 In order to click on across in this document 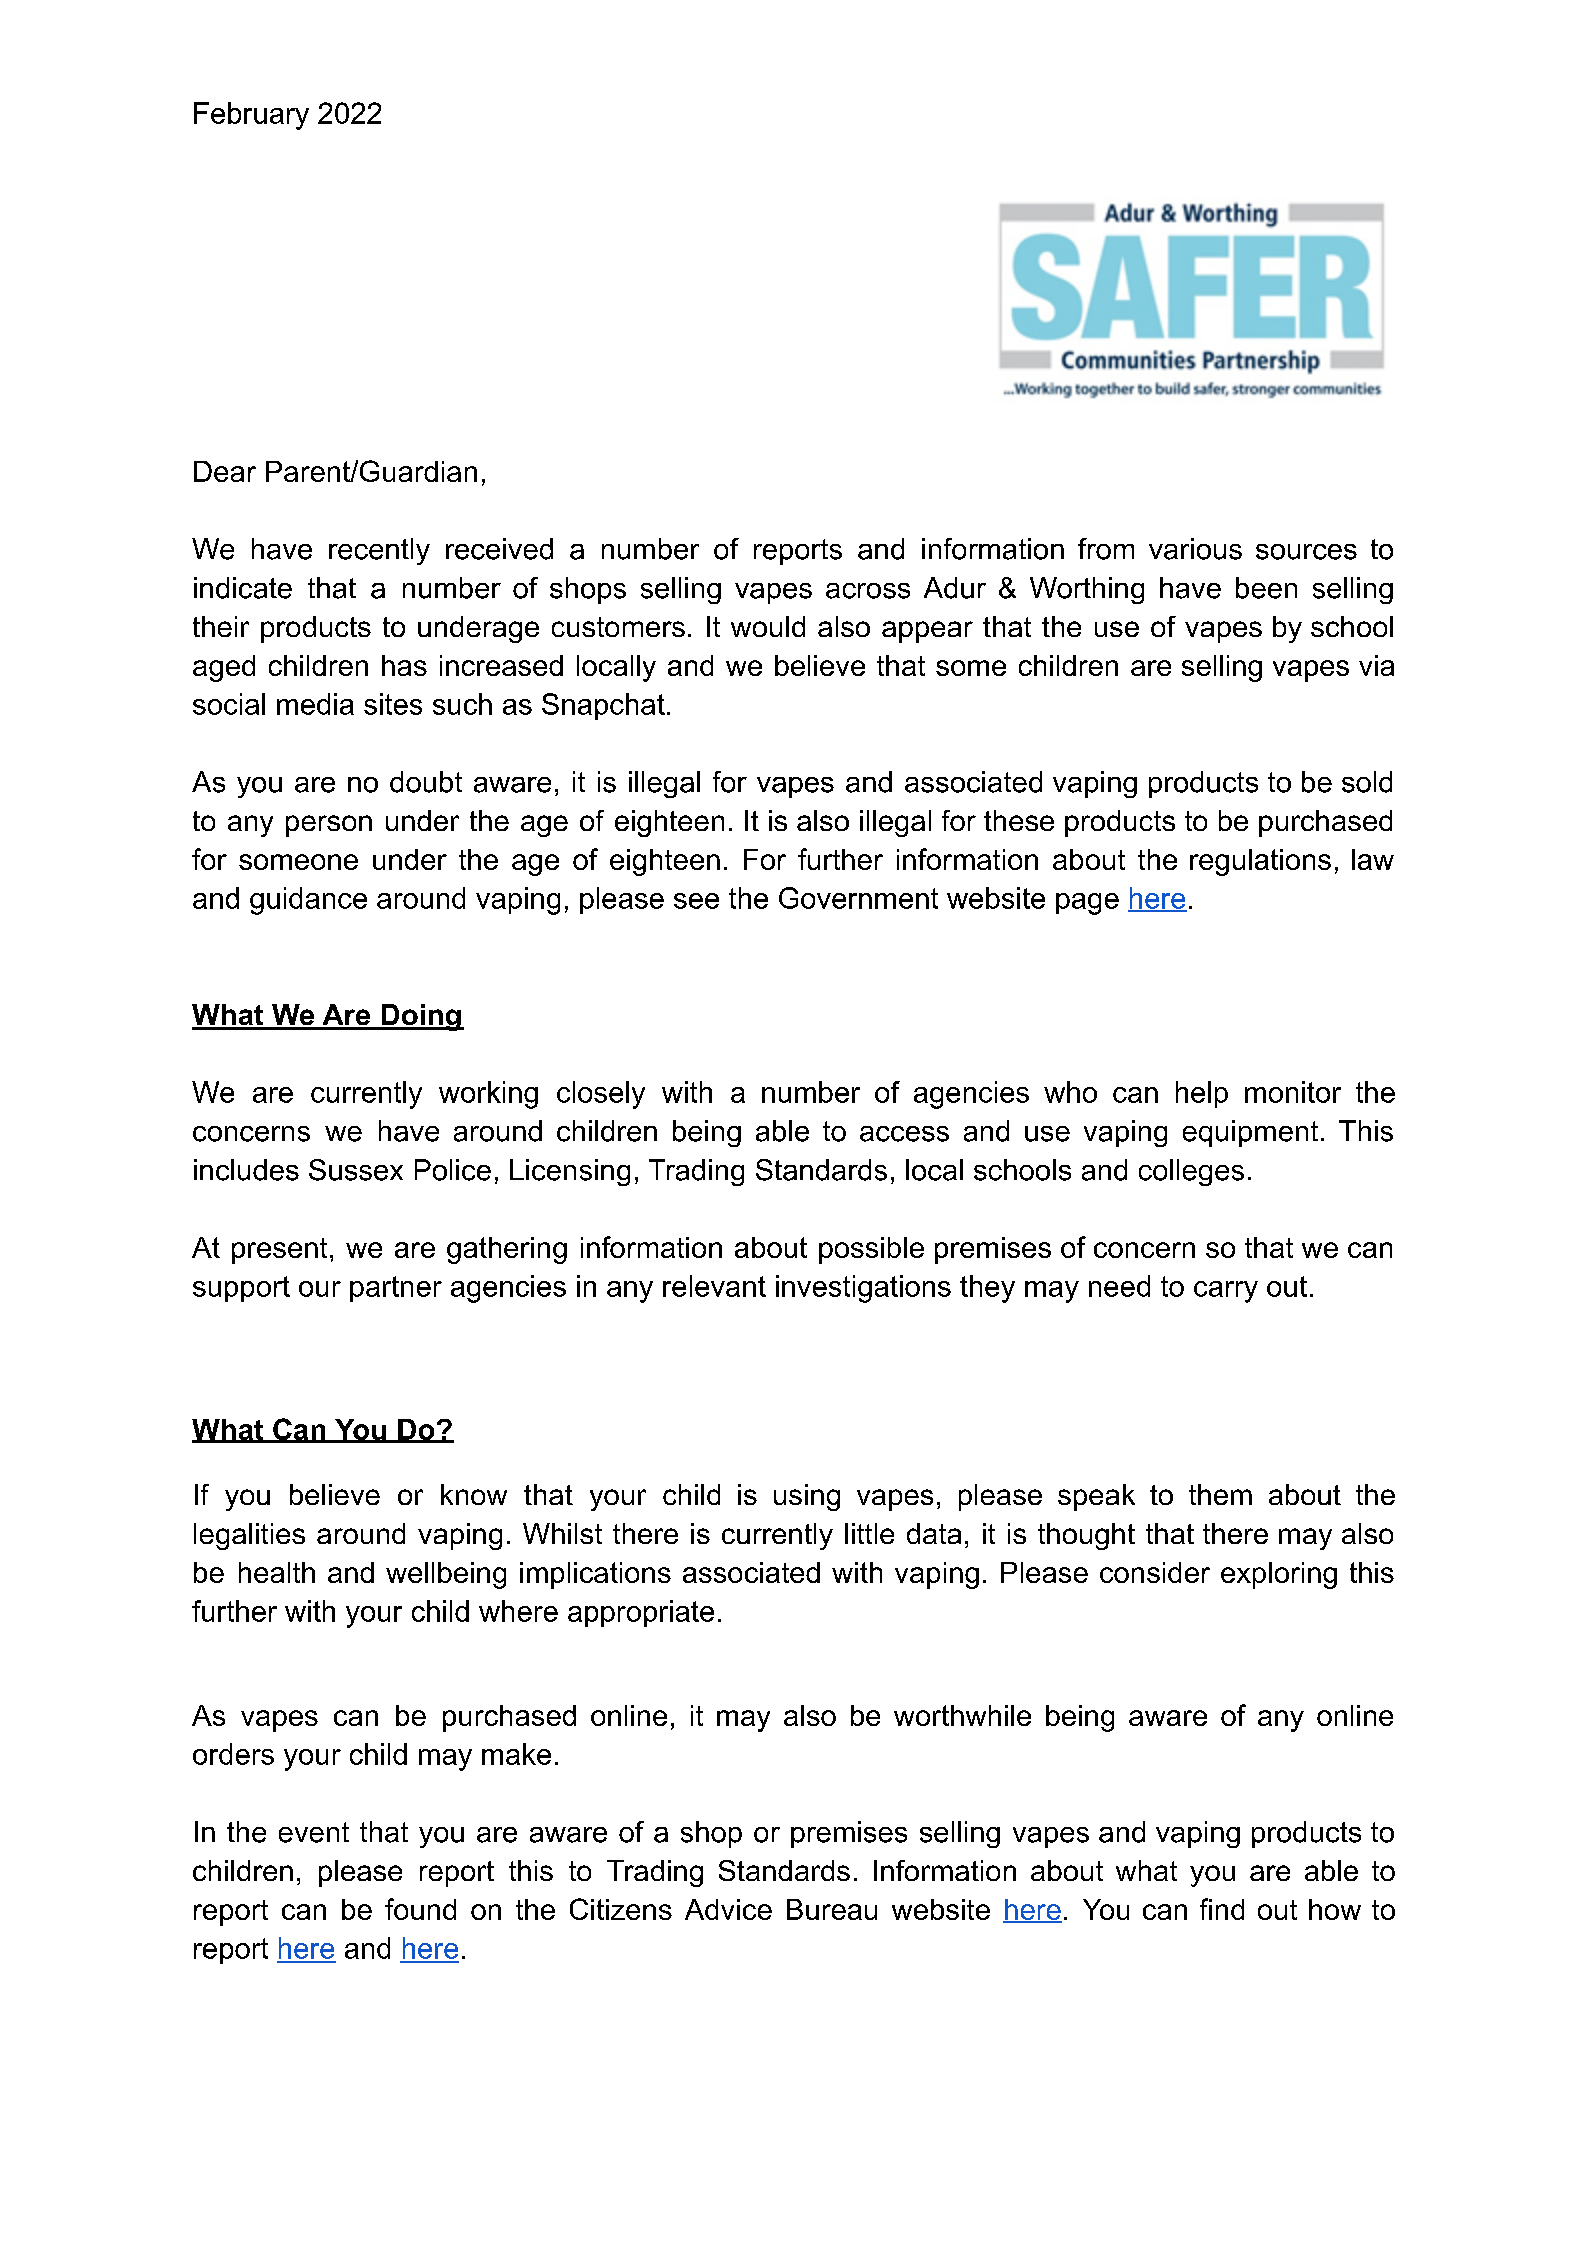, I will do `click(868, 591)`.
